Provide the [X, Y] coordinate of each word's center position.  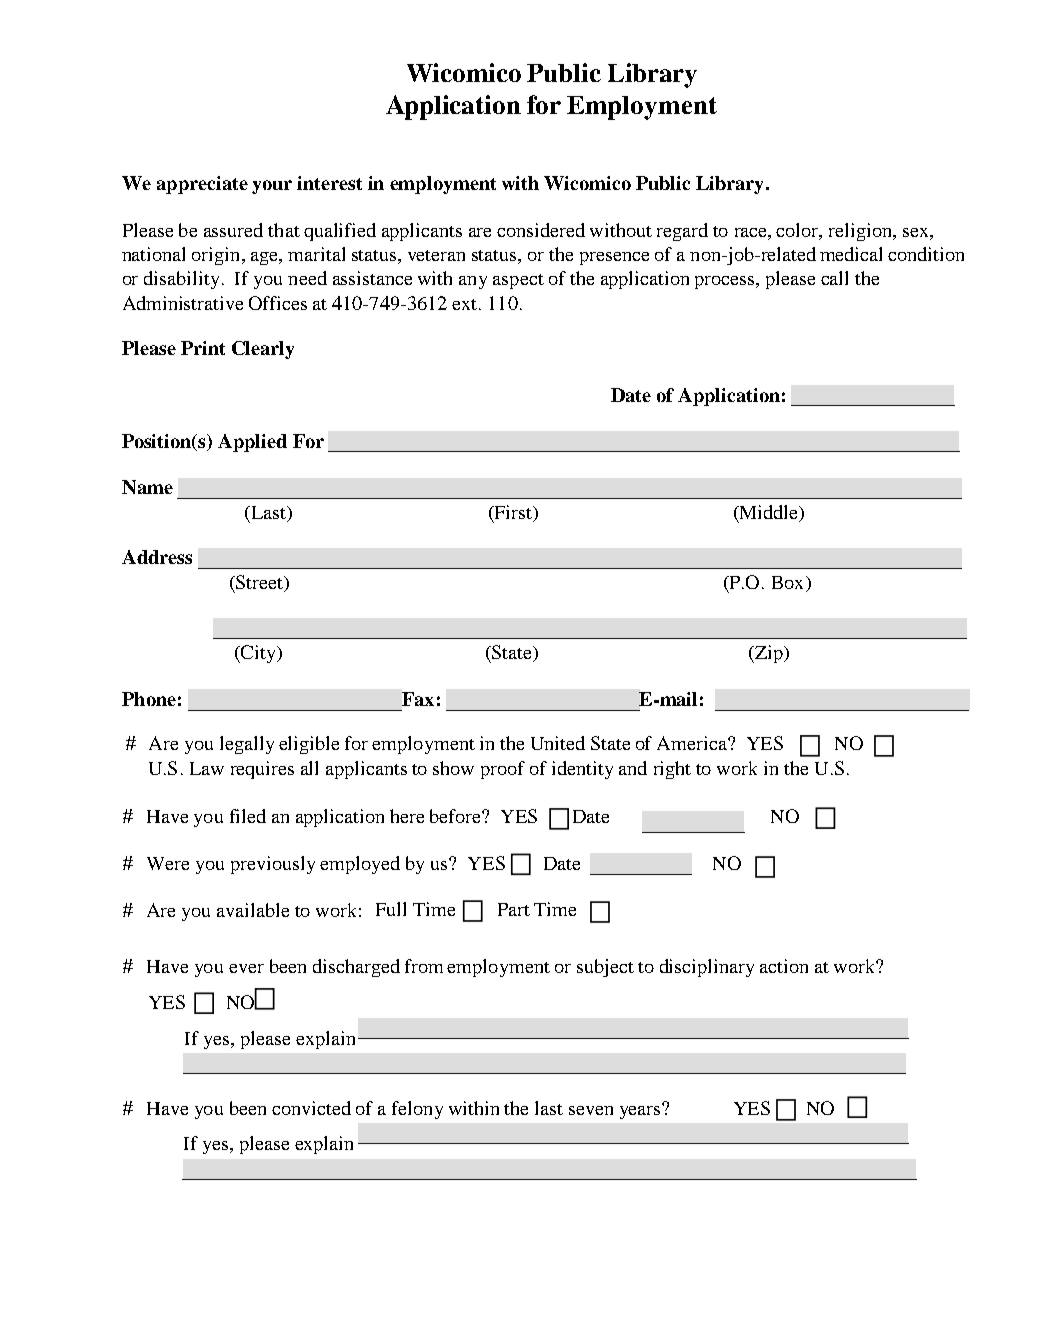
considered [541, 230]
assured [233, 230]
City [258, 654]
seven [591, 1110]
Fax [418, 699]
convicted [311, 1108]
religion [861, 232]
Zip [768, 654]
